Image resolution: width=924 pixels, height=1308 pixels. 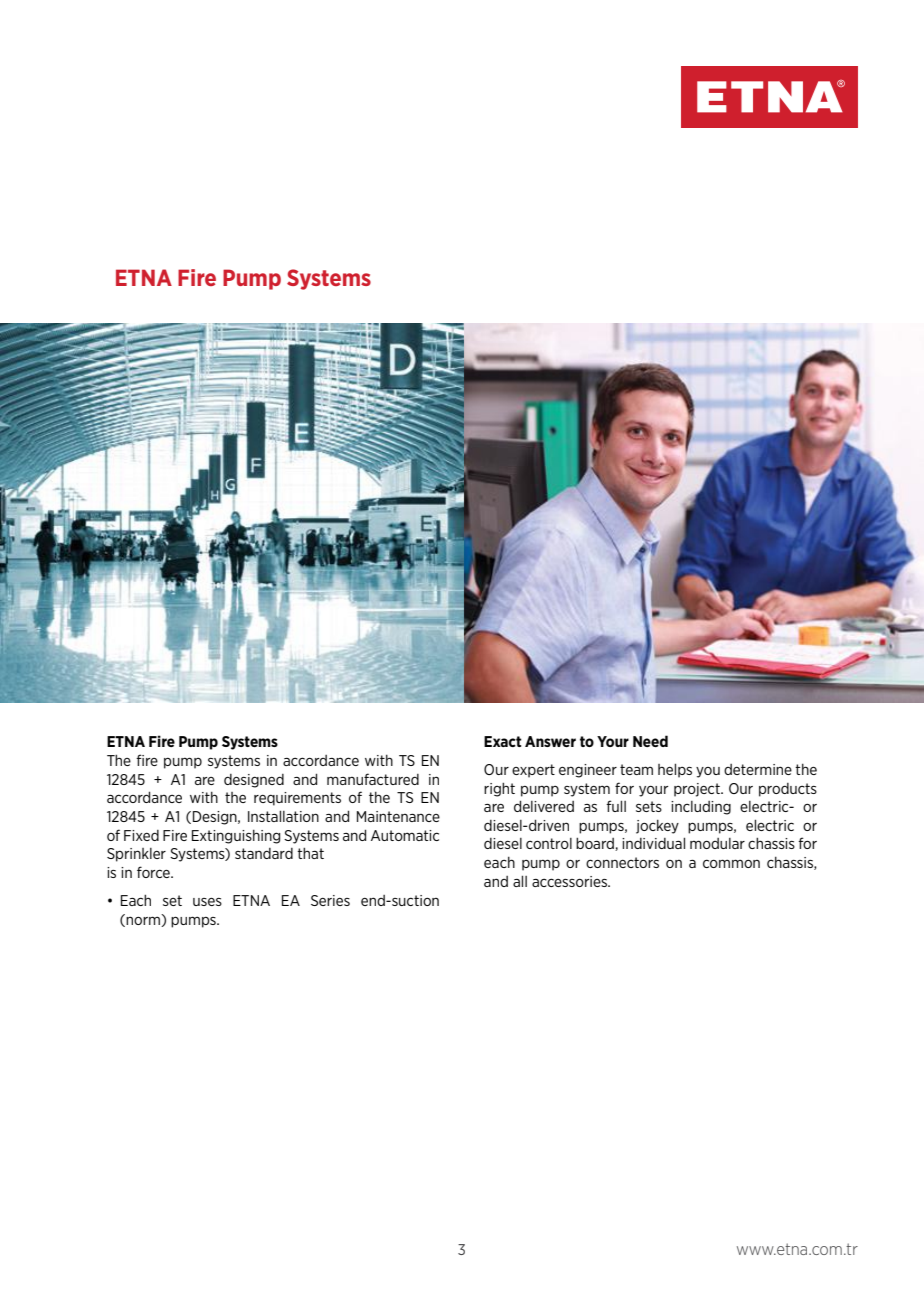 I want to click on delivered, so click(x=544, y=806).
